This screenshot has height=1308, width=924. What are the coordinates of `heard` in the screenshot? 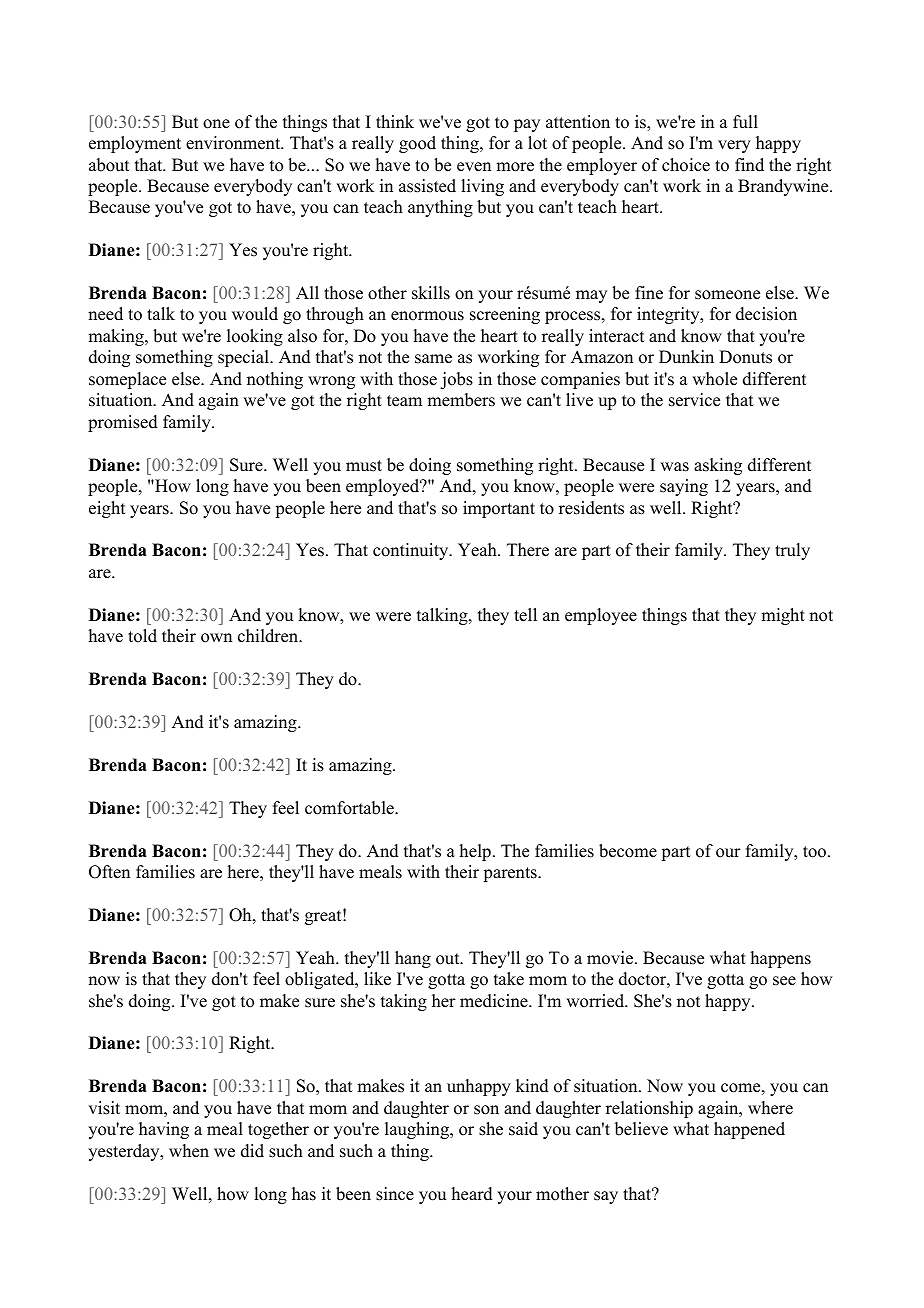 It's located at (472, 1194).
